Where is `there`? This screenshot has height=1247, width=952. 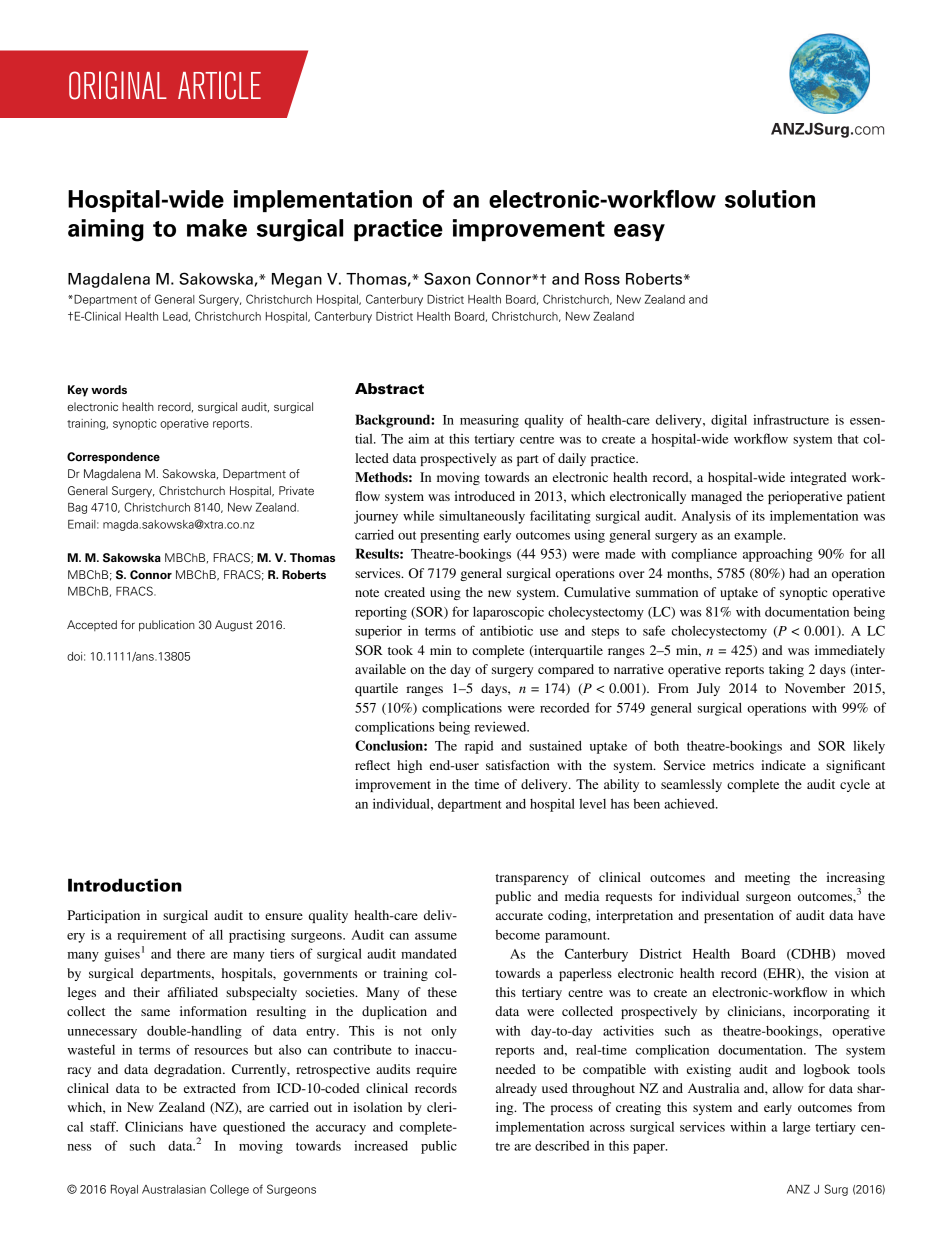
there is located at coordinates (191, 954).
